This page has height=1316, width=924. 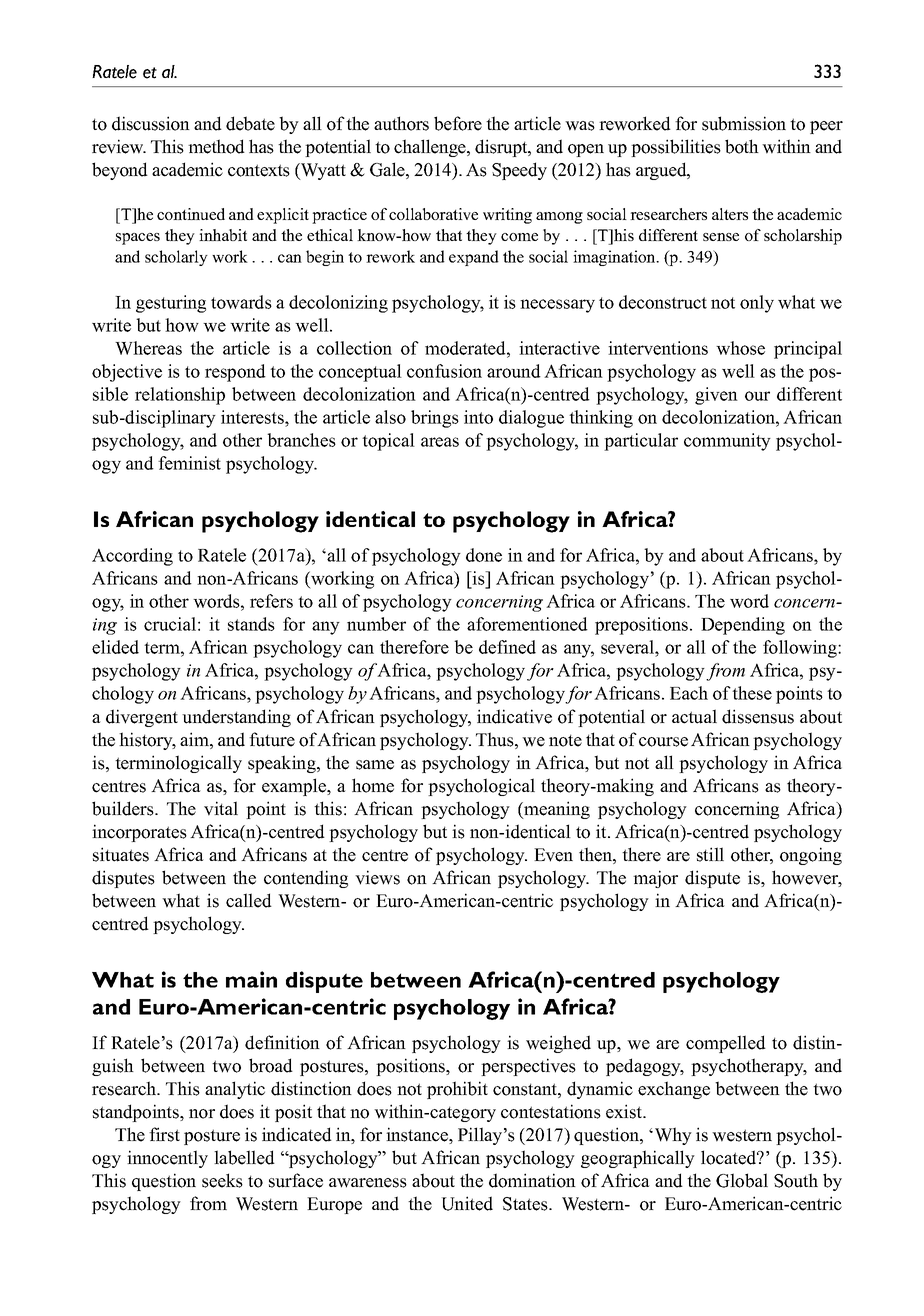 I want to click on challenge, so click(x=431, y=148).
